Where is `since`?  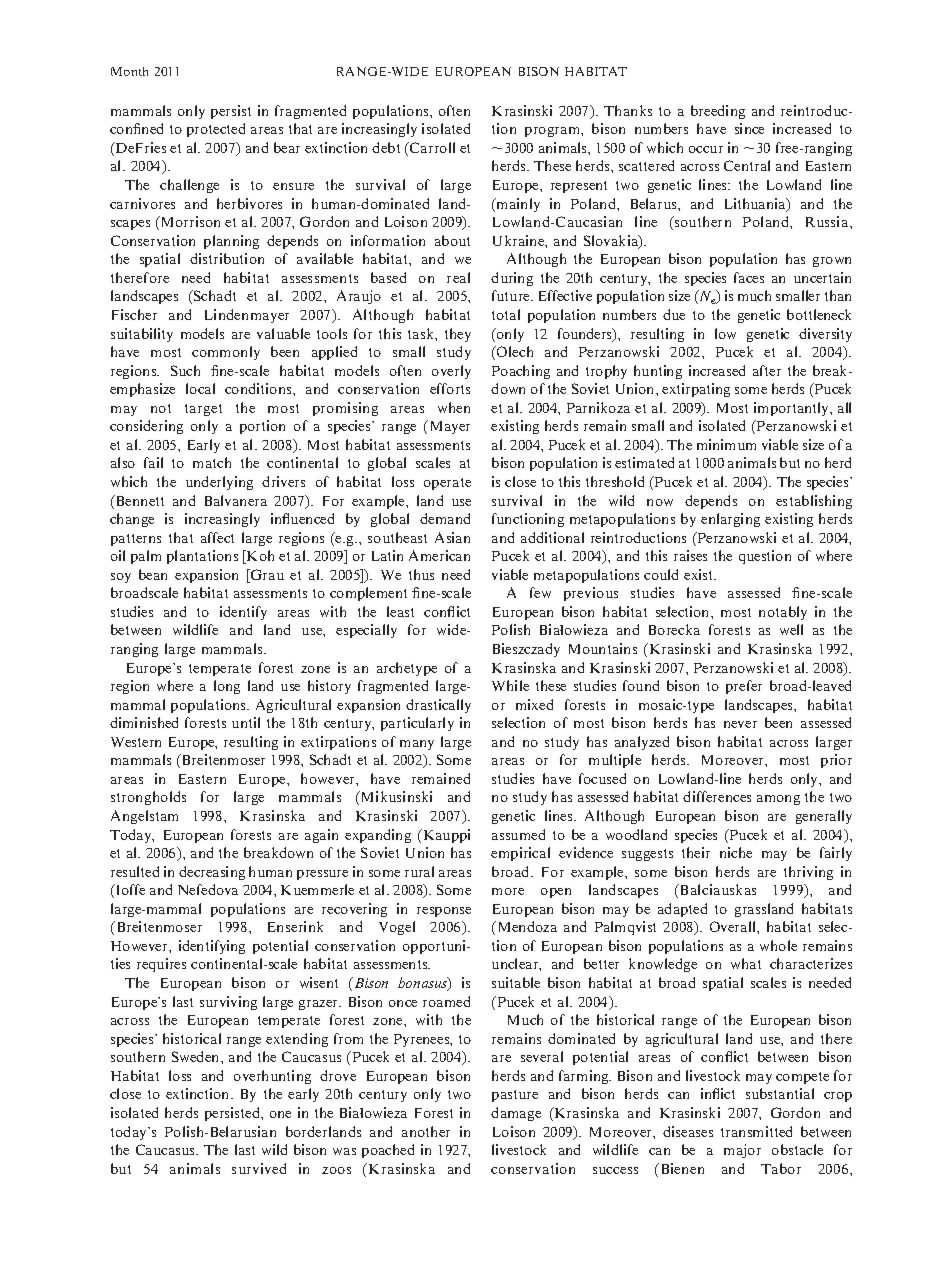 since is located at coordinates (749, 128).
